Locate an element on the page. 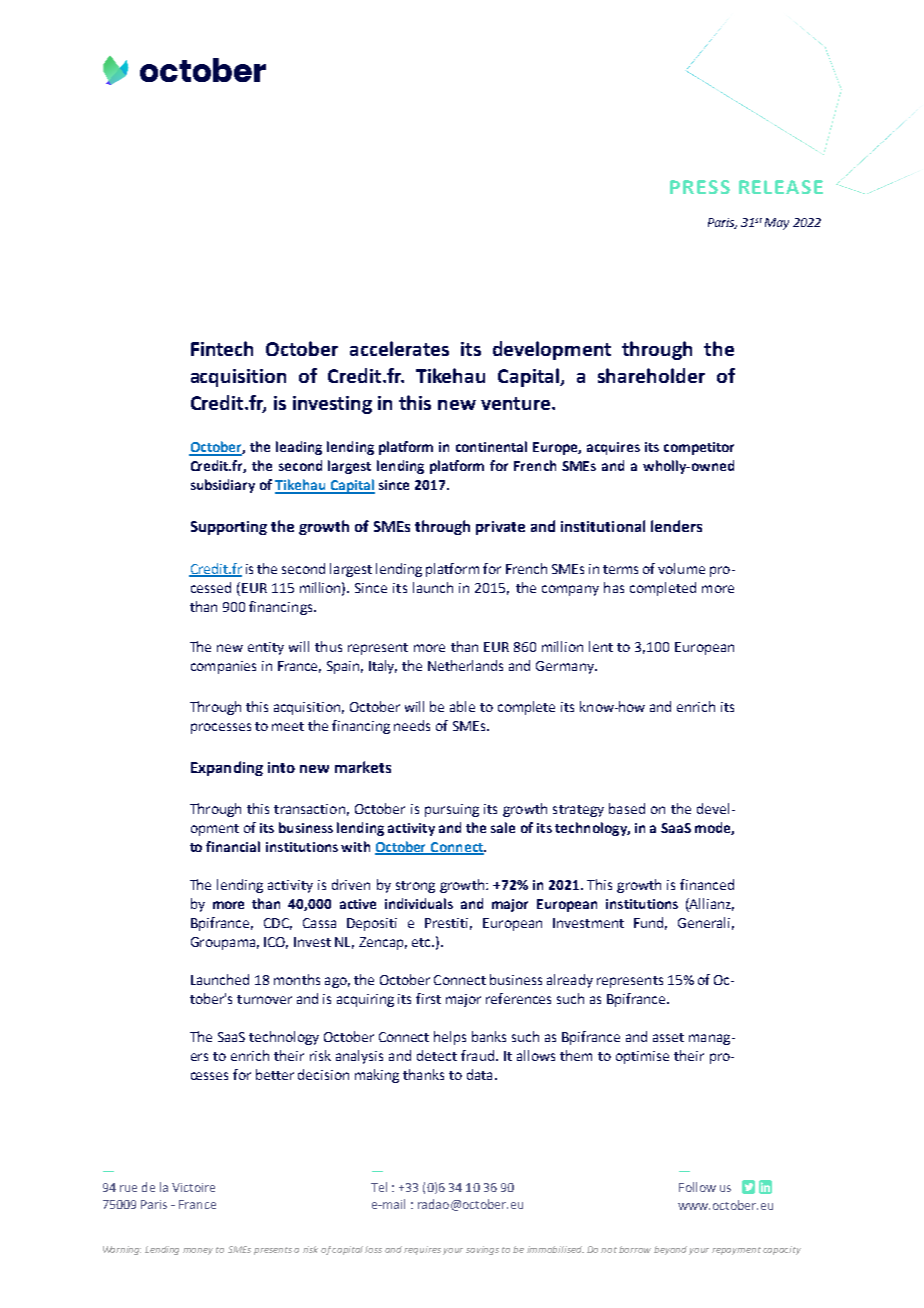 The image size is (924, 1308). Fintech is located at coordinates (222, 348).
